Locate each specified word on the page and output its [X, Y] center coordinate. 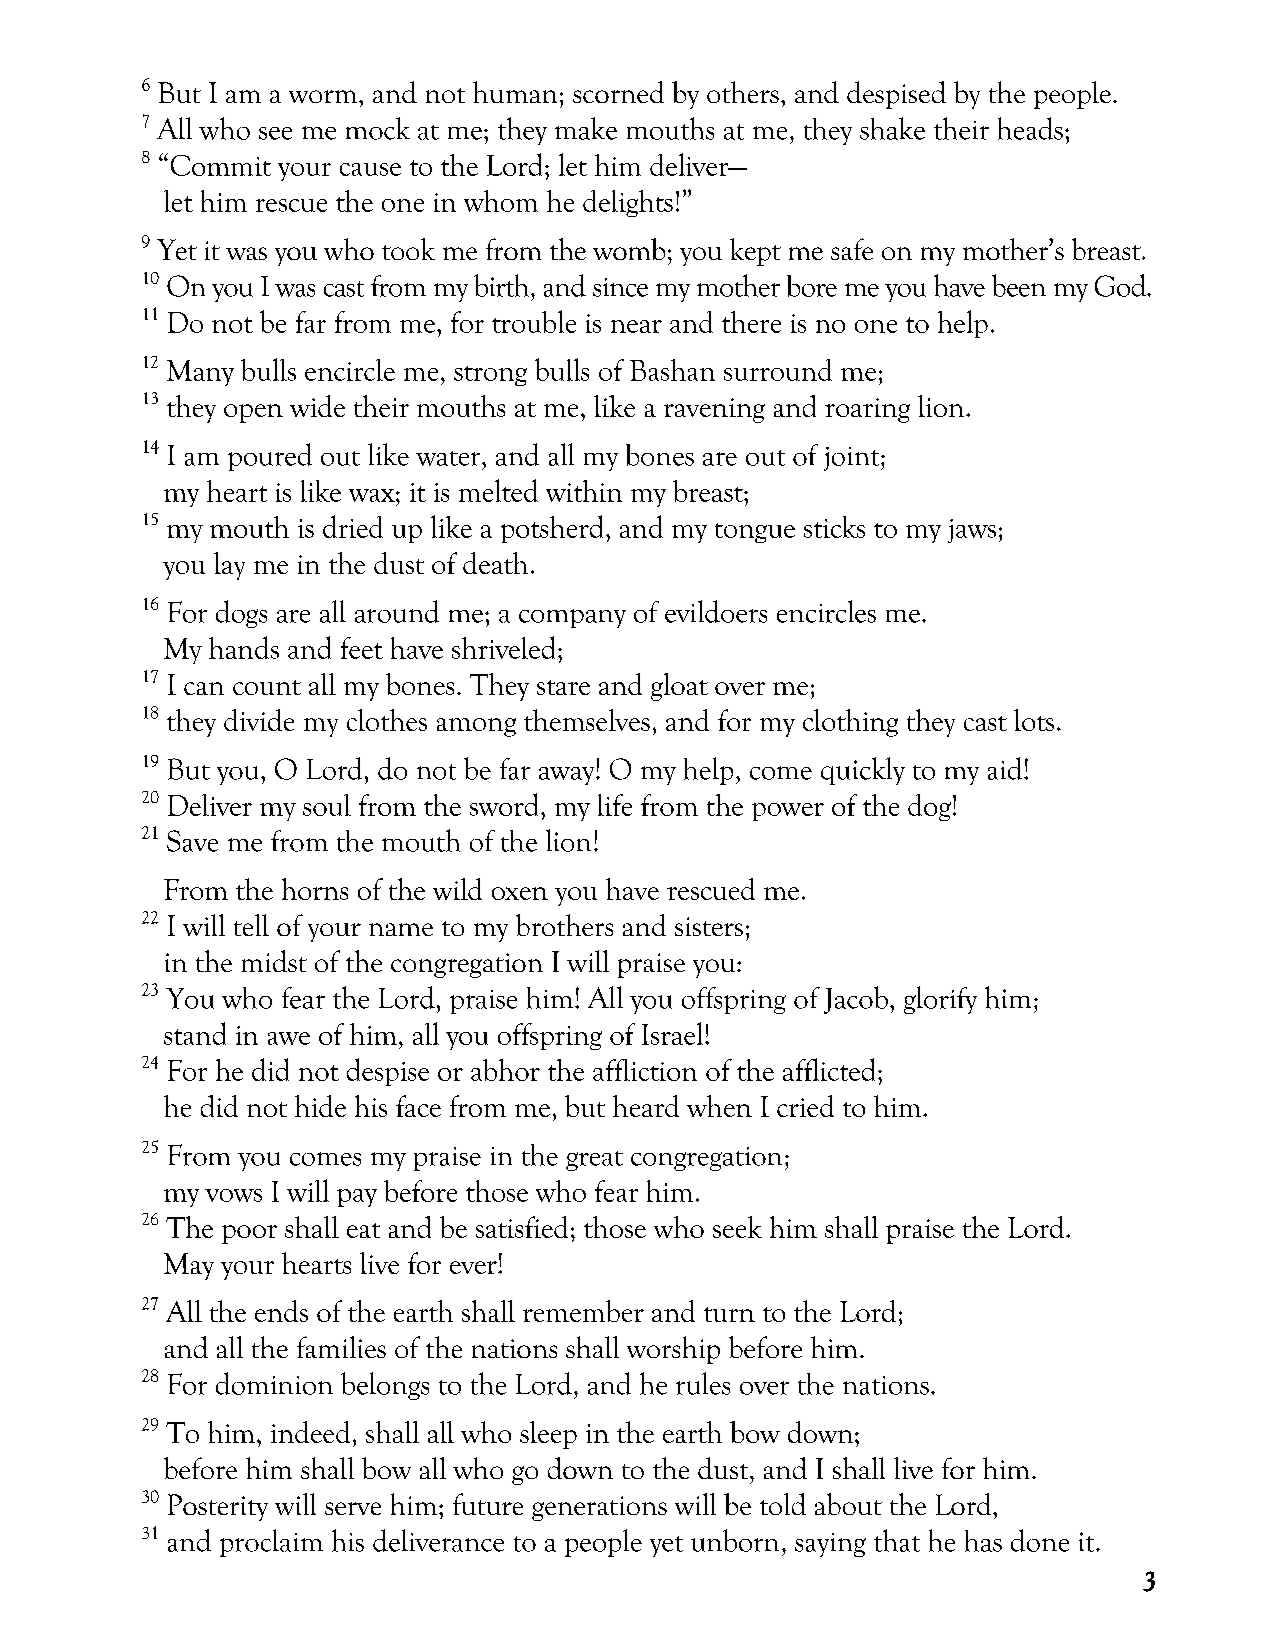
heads [1030, 128]
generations [599, 1508]
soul [327, 805]
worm [324, 96]
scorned [618, 92]
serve [353, 1508]
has [983, 1541]
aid [1005, 768]
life [615, 805]
